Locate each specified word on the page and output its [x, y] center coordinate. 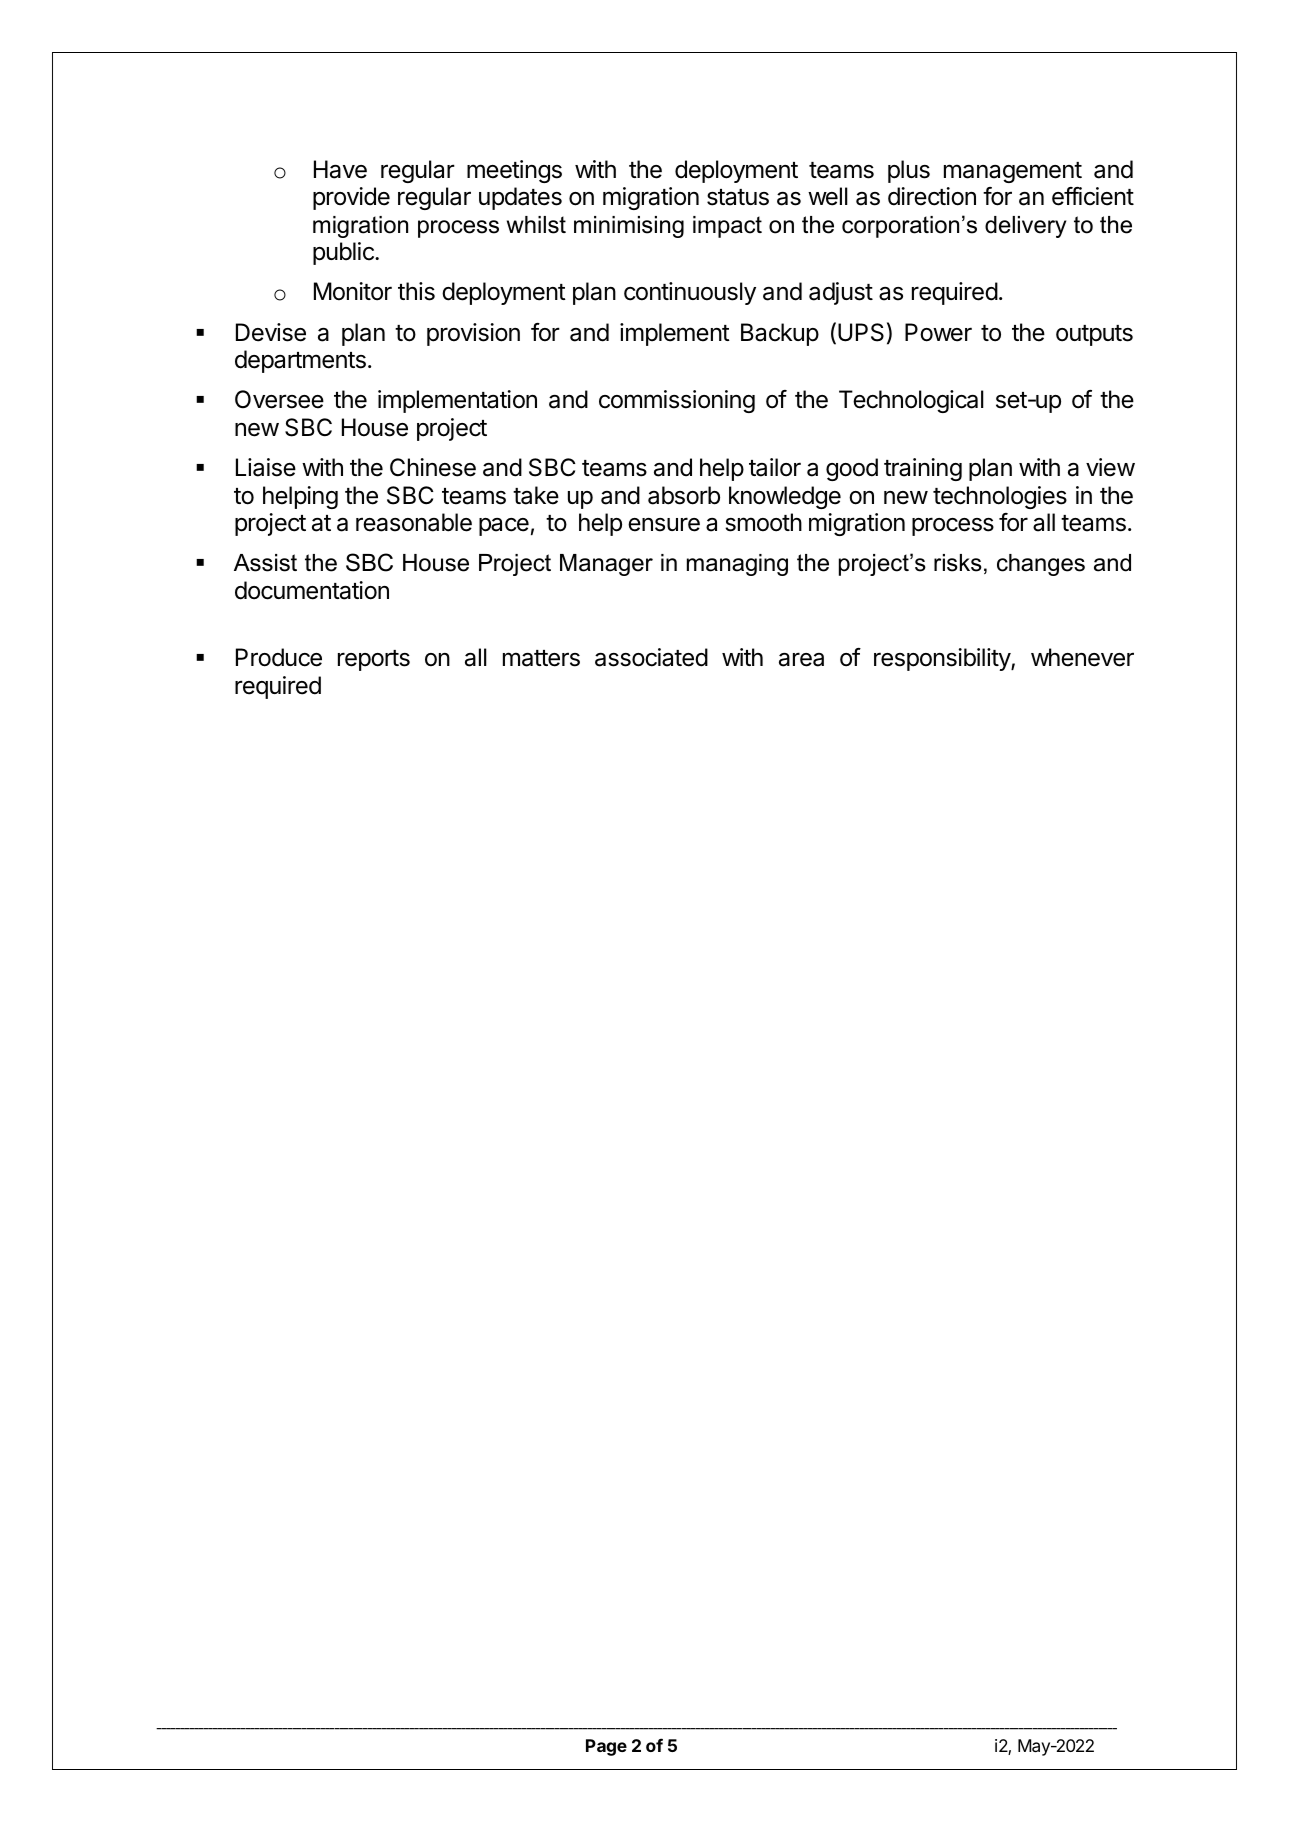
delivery [1025, 227]
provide [351, 198]
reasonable [414, 522]
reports [374, 660]
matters [541, 658]
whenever [1082, 657]
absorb [684, 495]
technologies [1000, 497]
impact [727, 227]
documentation [312, 590]
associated [651, 657]
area [801, 659]
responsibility [943, 659]
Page [606, 1747]
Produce [279, 657]
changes [1041, 565]
